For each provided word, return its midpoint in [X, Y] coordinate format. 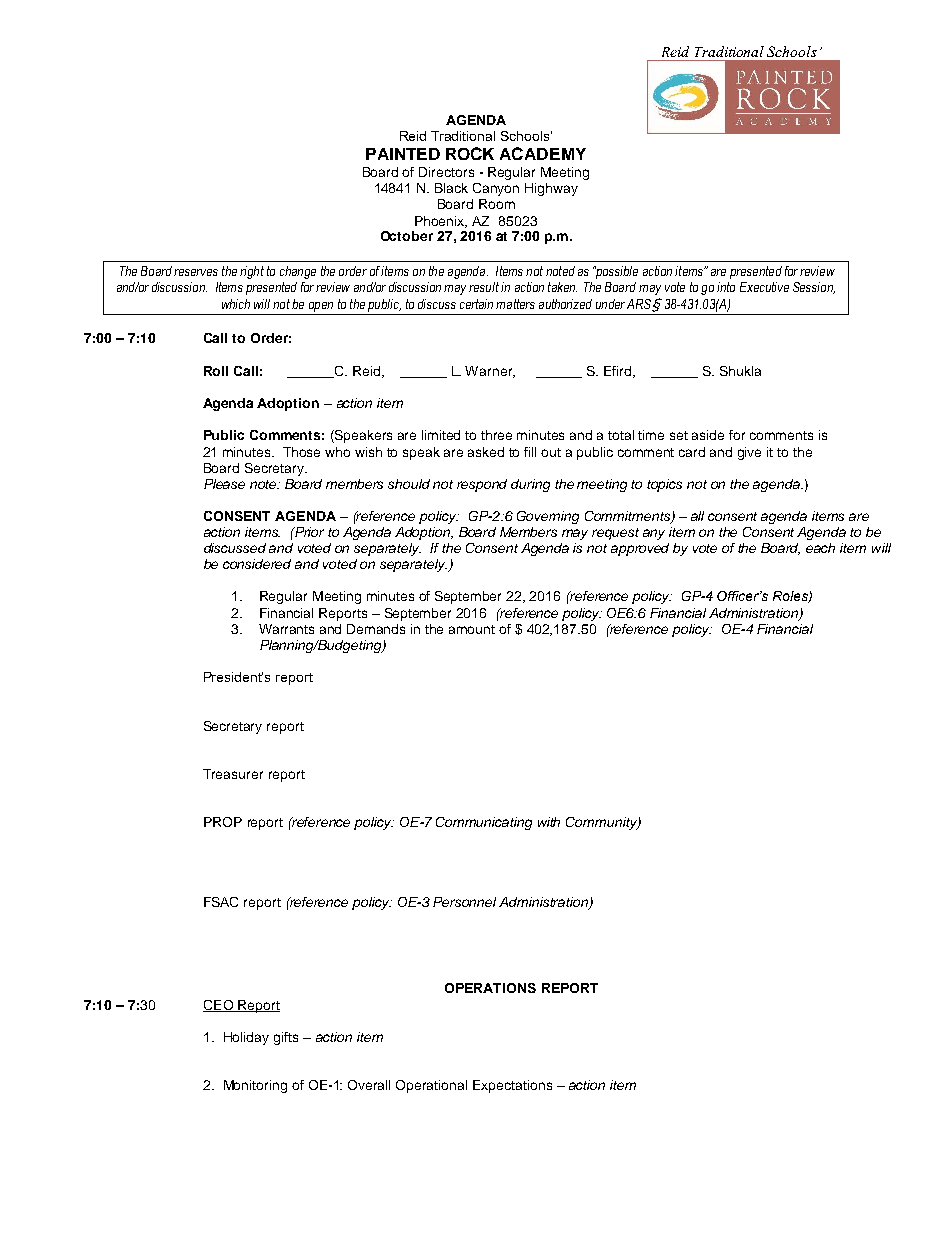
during [530, 485]
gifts [286, 1038]
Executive [764, 287]
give [749, 453]
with [549, 822]
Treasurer [233, 774]
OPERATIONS [490, 988]
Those [301, 452]
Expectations [512, 1086]
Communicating [484, 823]
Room [497, 204]
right [252, 272]
